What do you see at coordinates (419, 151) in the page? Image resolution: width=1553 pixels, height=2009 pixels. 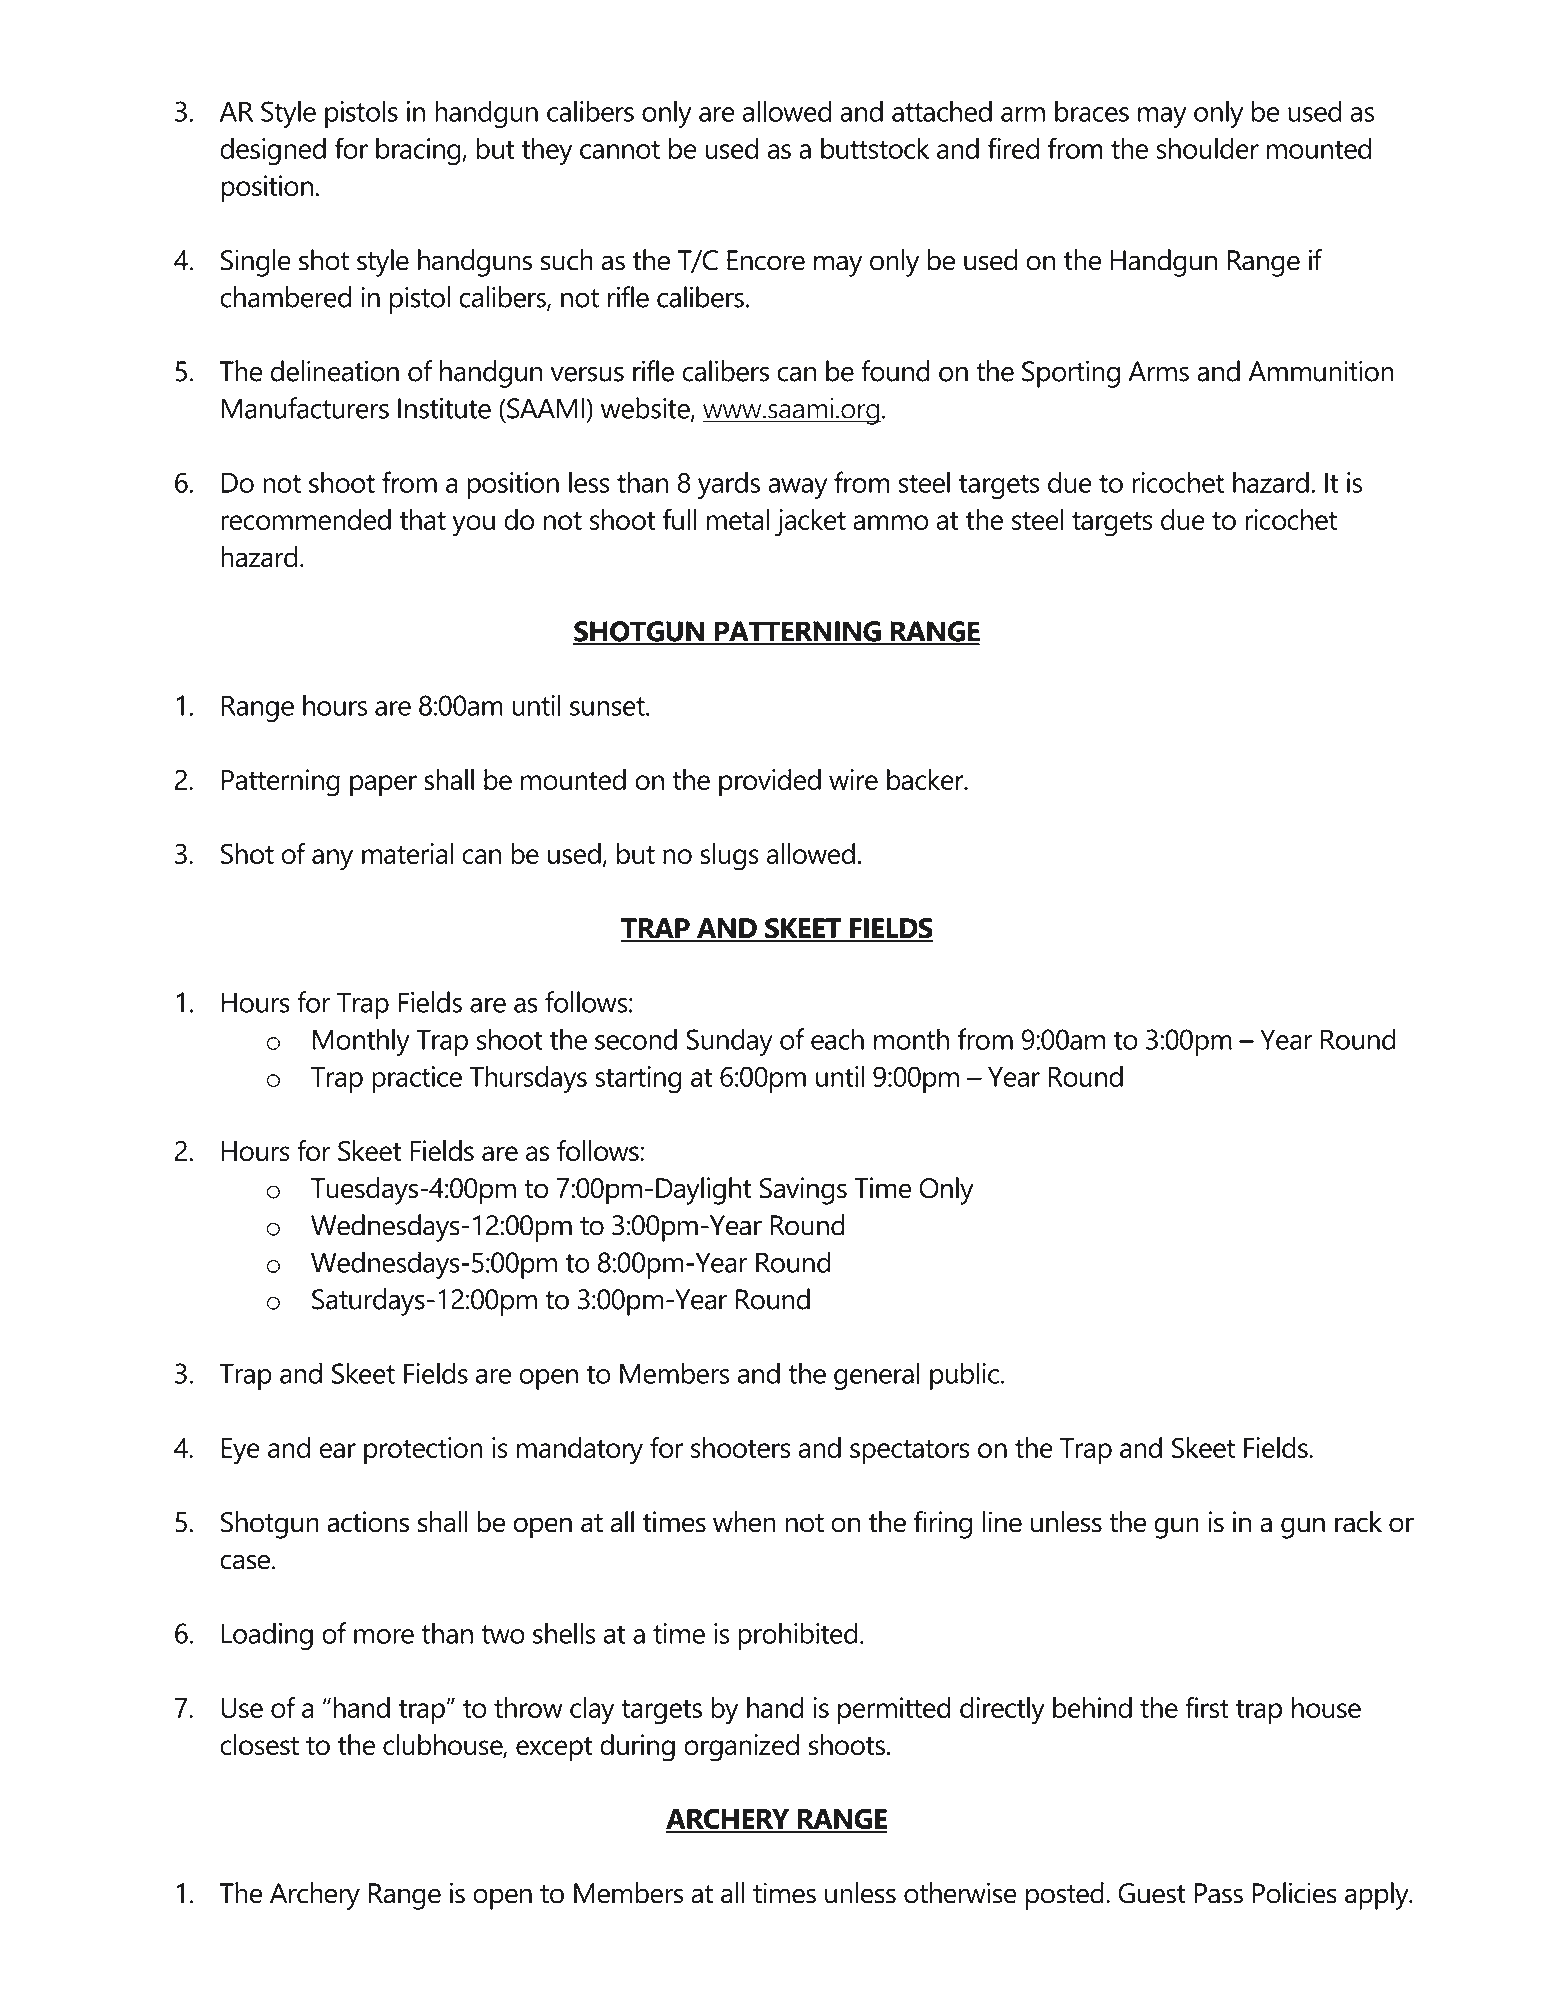 I see `bracing` at bounding box center [419, 151].
